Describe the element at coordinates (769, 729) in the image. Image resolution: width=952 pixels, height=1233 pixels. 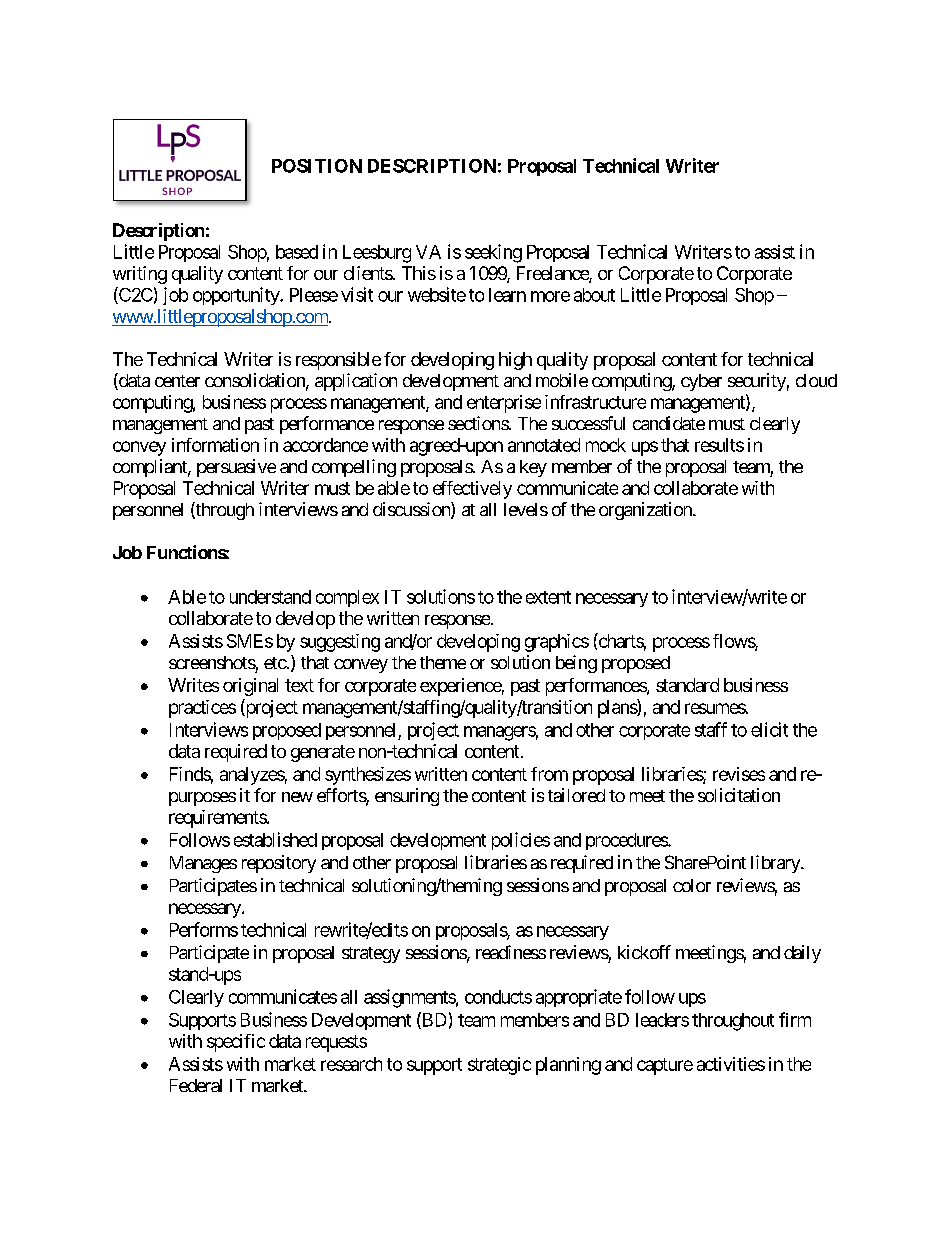
I see `elicit` at that location.
